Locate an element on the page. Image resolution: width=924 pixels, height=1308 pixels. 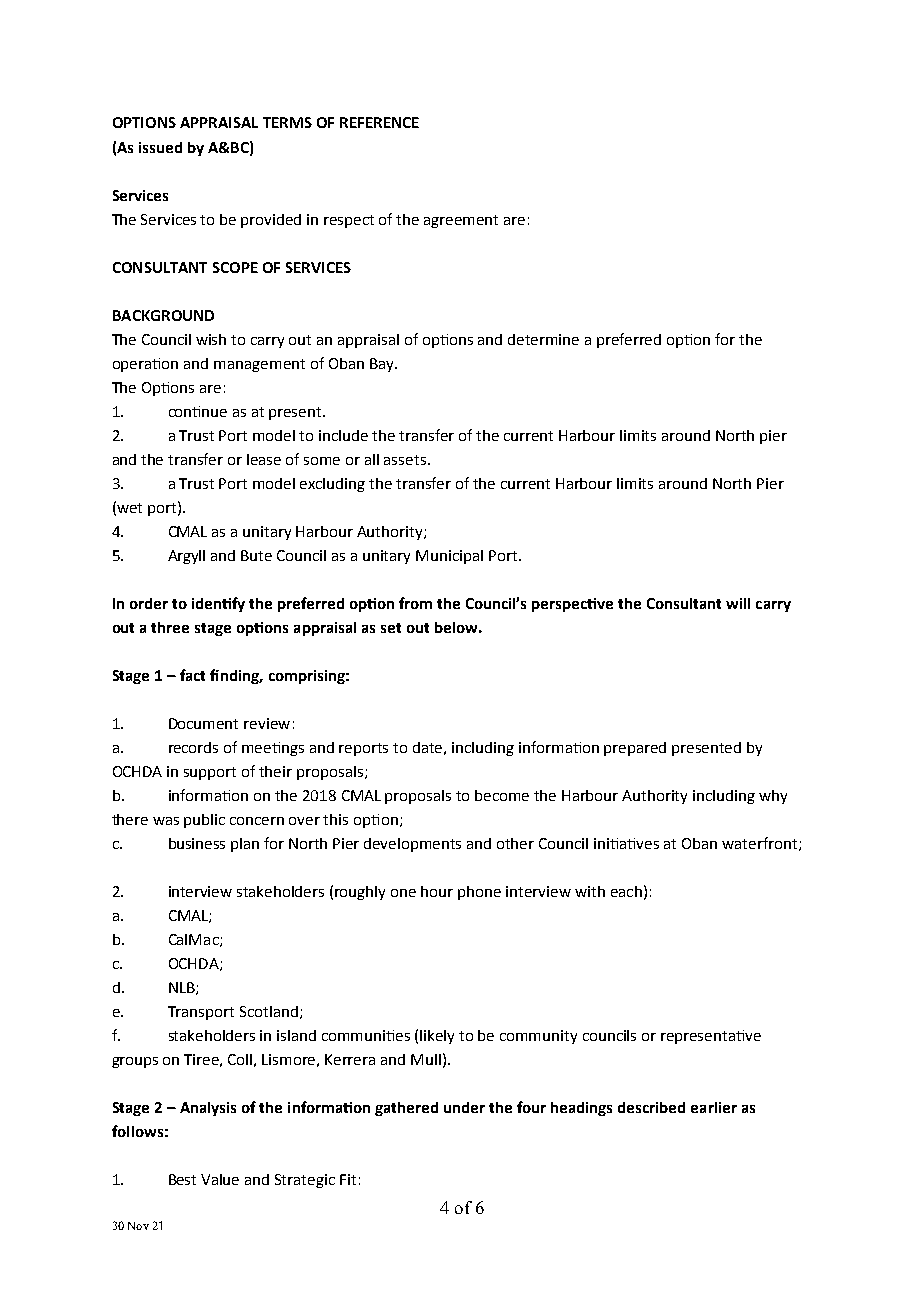
NLB is located at coordinates (183, 988).
